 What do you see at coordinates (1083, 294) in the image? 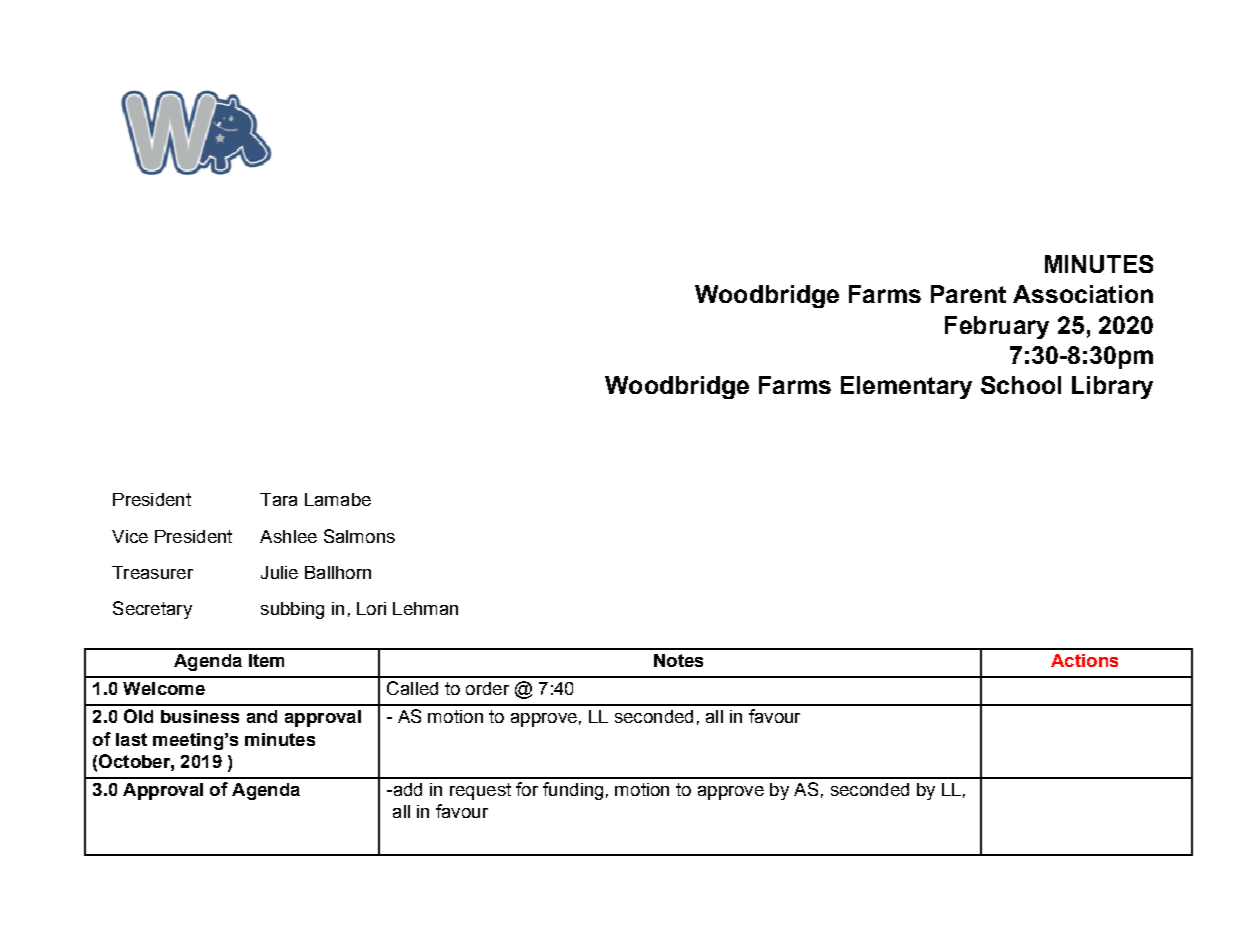
I see `Association` at bounding box center [1083, 294].
